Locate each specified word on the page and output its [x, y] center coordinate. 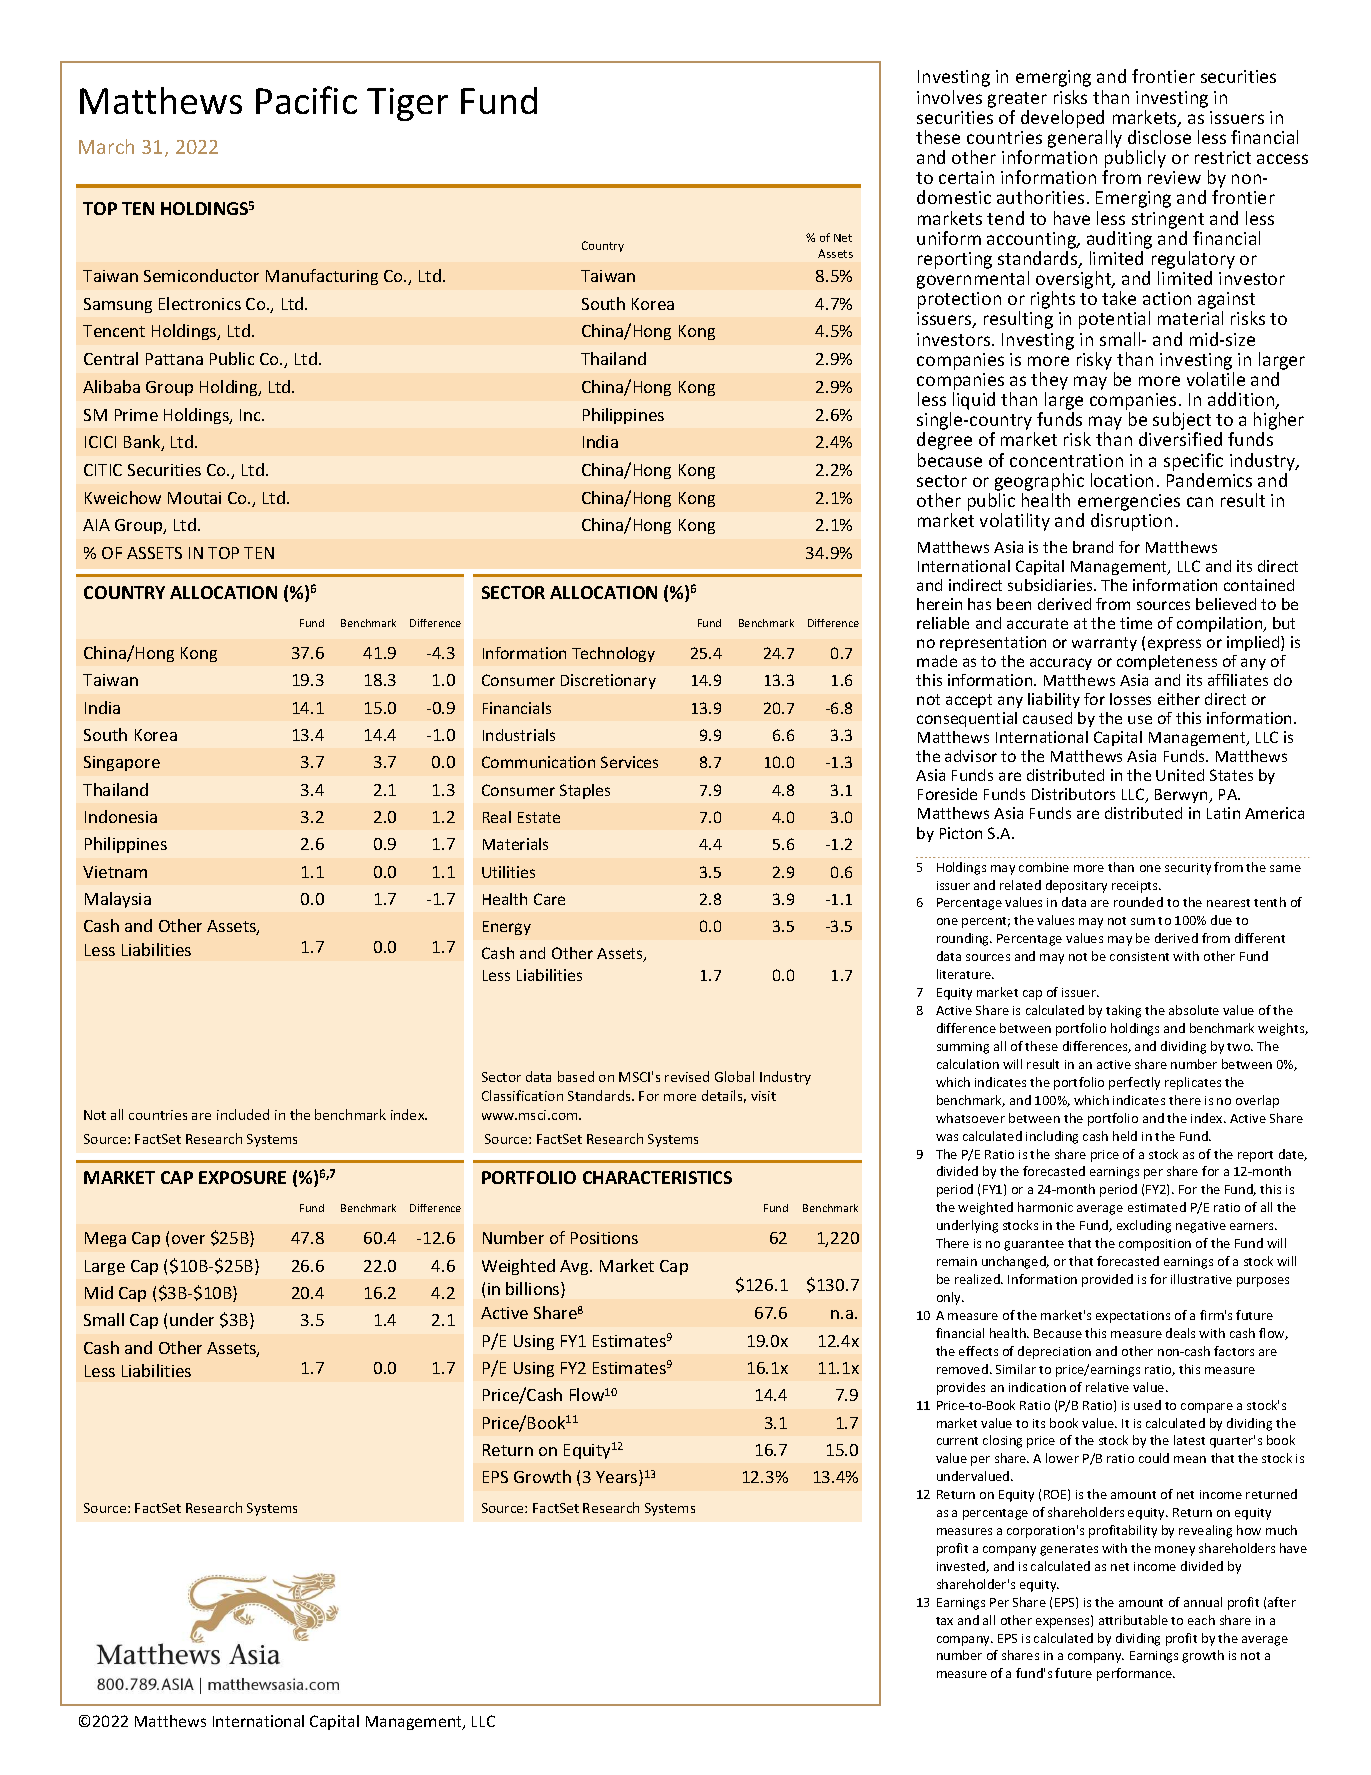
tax [944, 1621]
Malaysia [118, 900]
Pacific [306, 100]
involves [949, 97]
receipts [1136, 887]
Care [549, 899]
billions [534, 1290]
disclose [1159, 137]
